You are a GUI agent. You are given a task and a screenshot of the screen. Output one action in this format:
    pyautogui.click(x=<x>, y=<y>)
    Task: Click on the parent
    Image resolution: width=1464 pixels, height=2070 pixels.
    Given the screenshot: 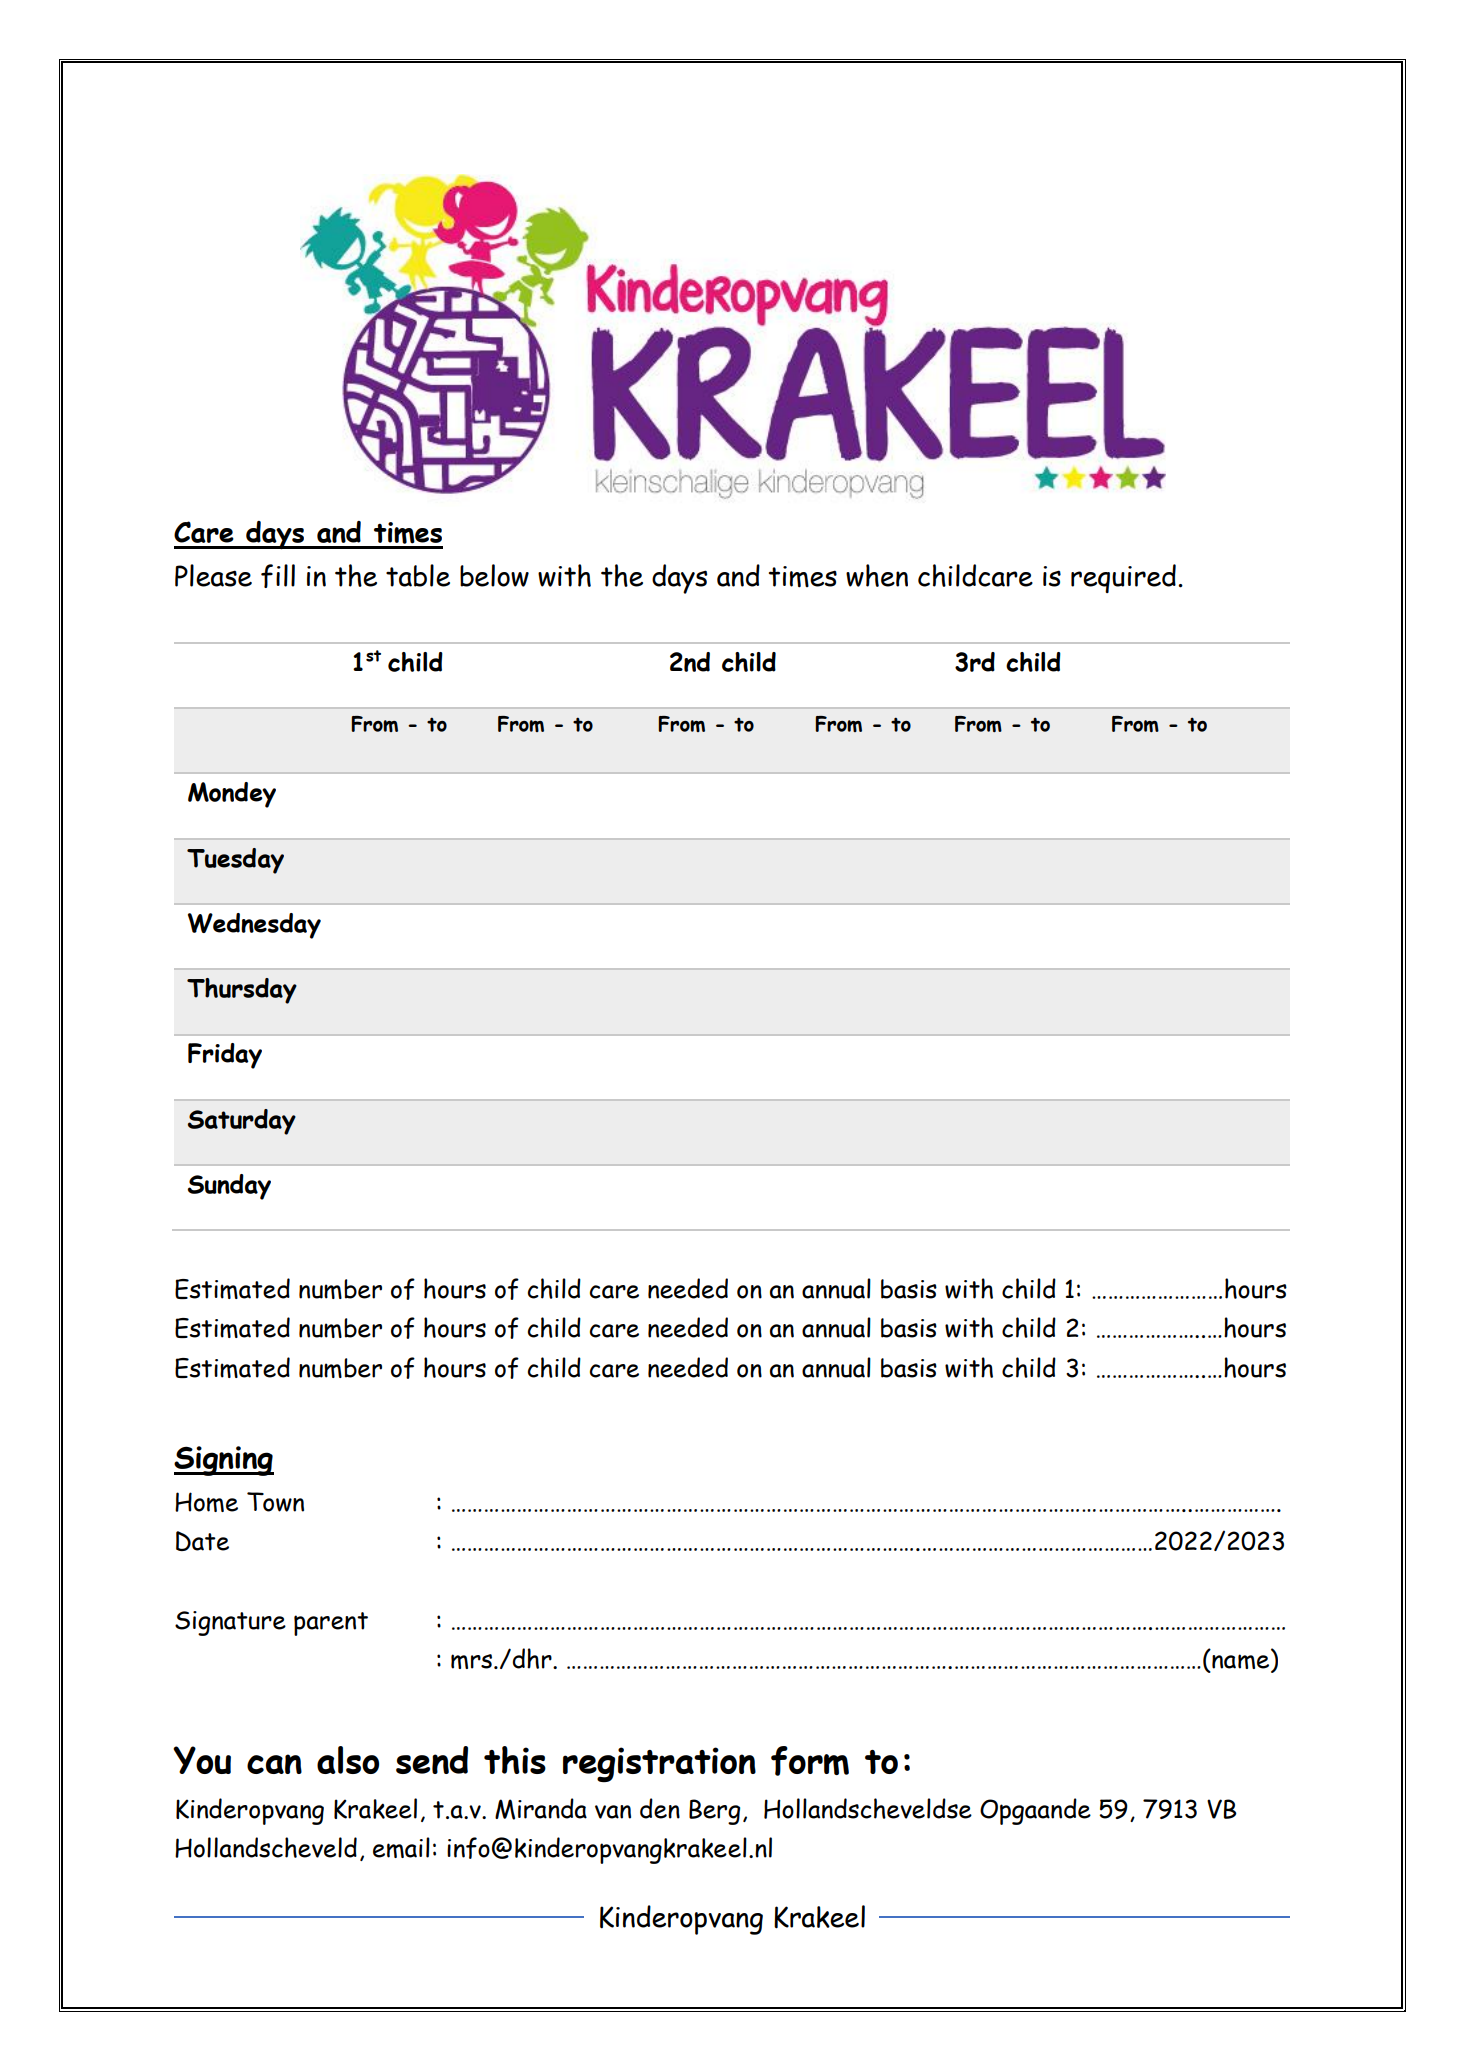 What is the action you would take?
    pyautogui.click(x=331, y=1624)
